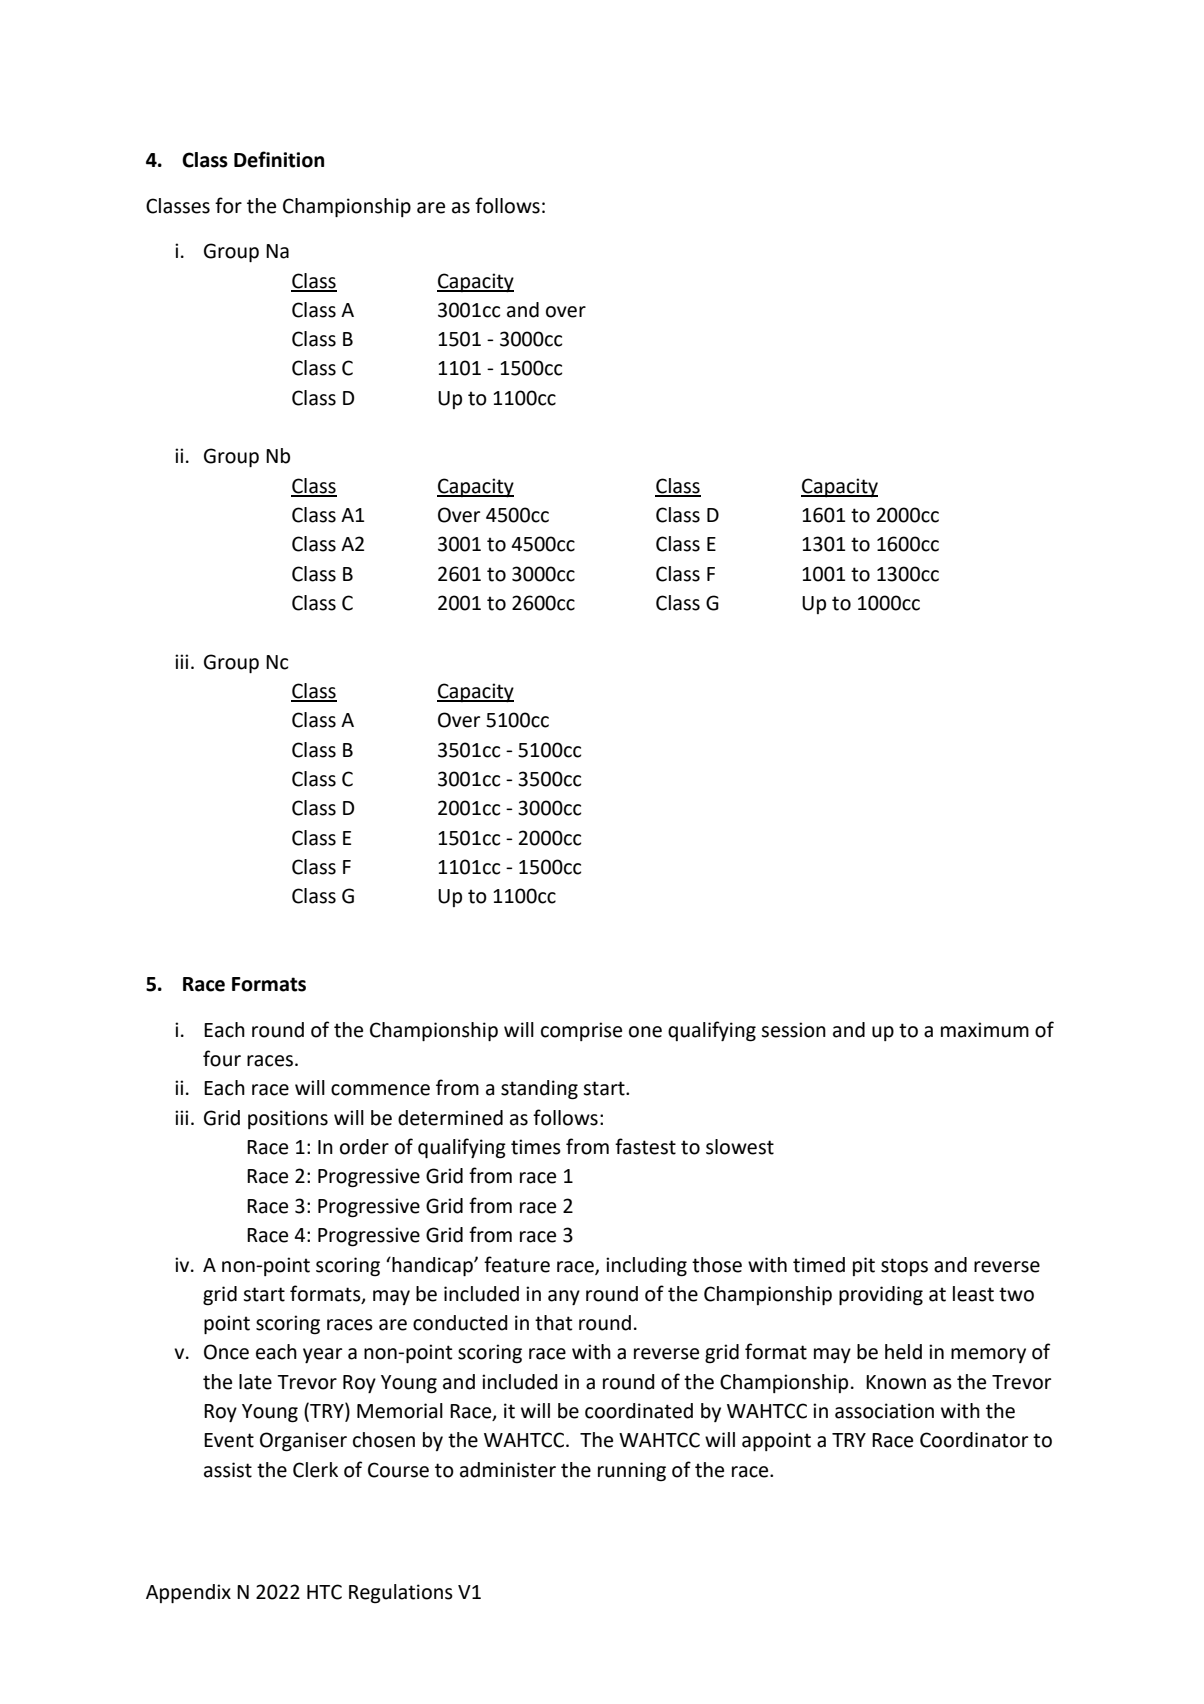 Image resolution: width=1204 pixels, height=1704 pixels. What do you see at coordinates (974, 1440) in the document?
I see `Coordinator` at bounding box center [974, 1440].
